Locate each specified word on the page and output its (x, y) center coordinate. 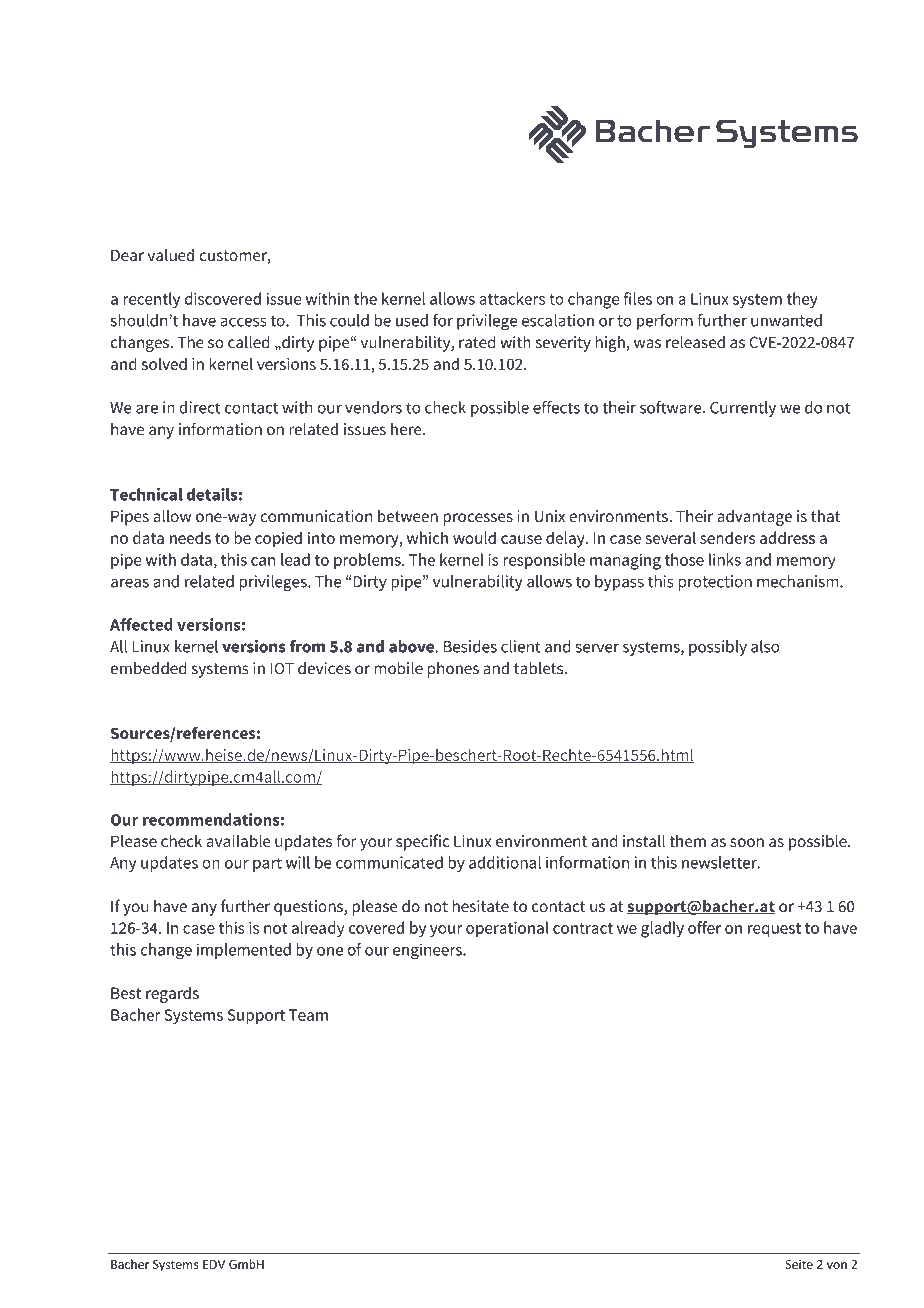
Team (308, 1015)
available (239, 840)
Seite (799, 1264)
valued (171, 255)
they (802, 300)
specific (422, 842)
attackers (512, 298)
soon (747, 842)
